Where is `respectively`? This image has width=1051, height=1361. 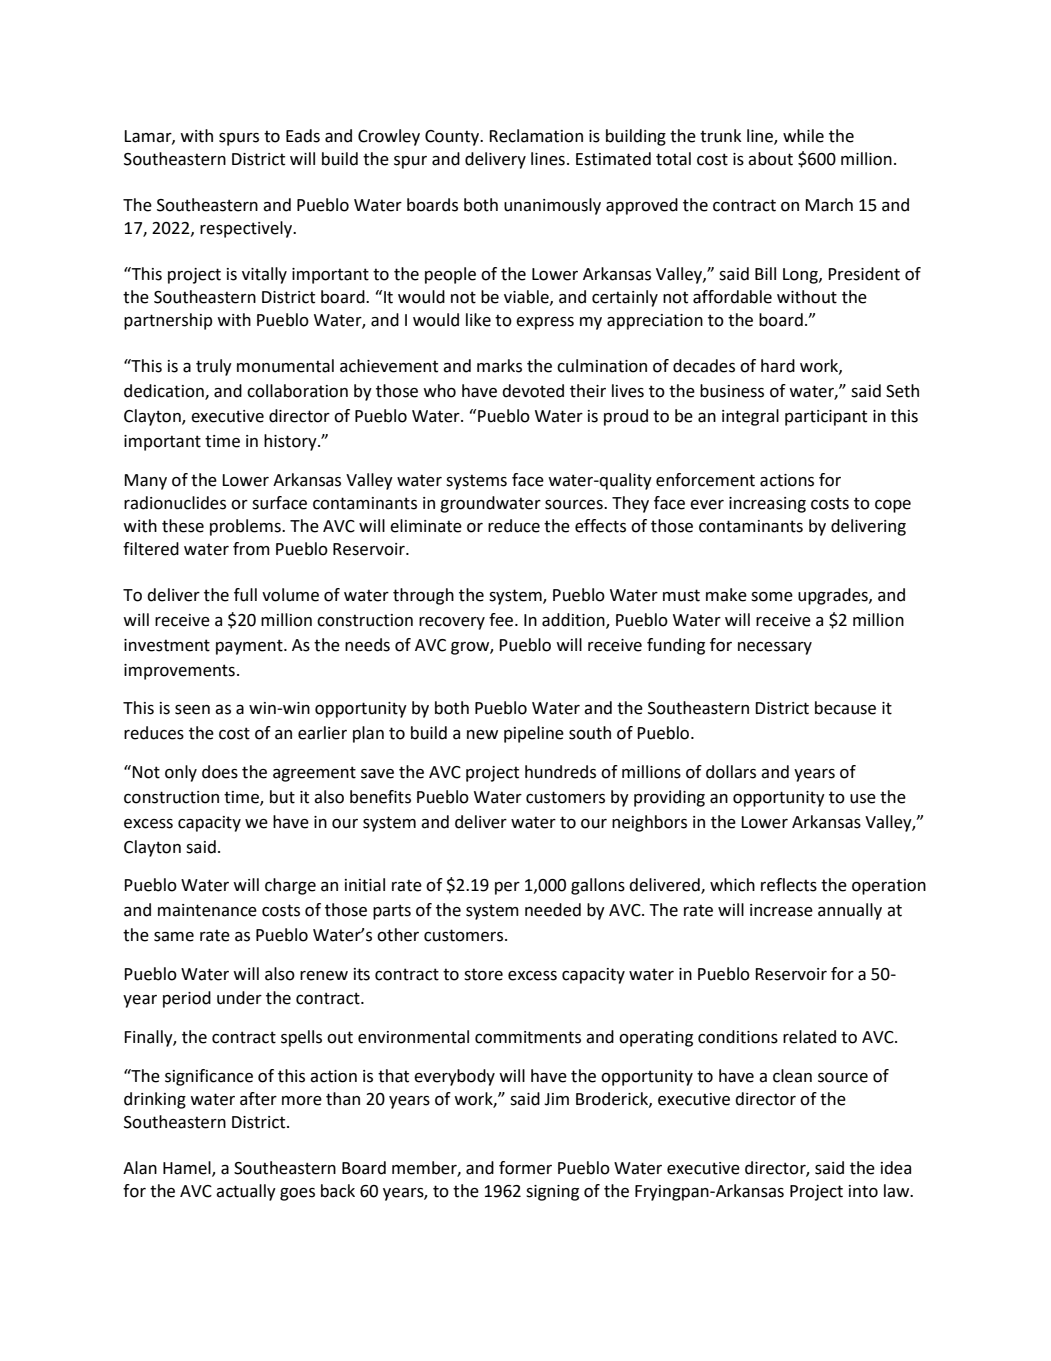
respectively is located at coordinates (247, 229).
